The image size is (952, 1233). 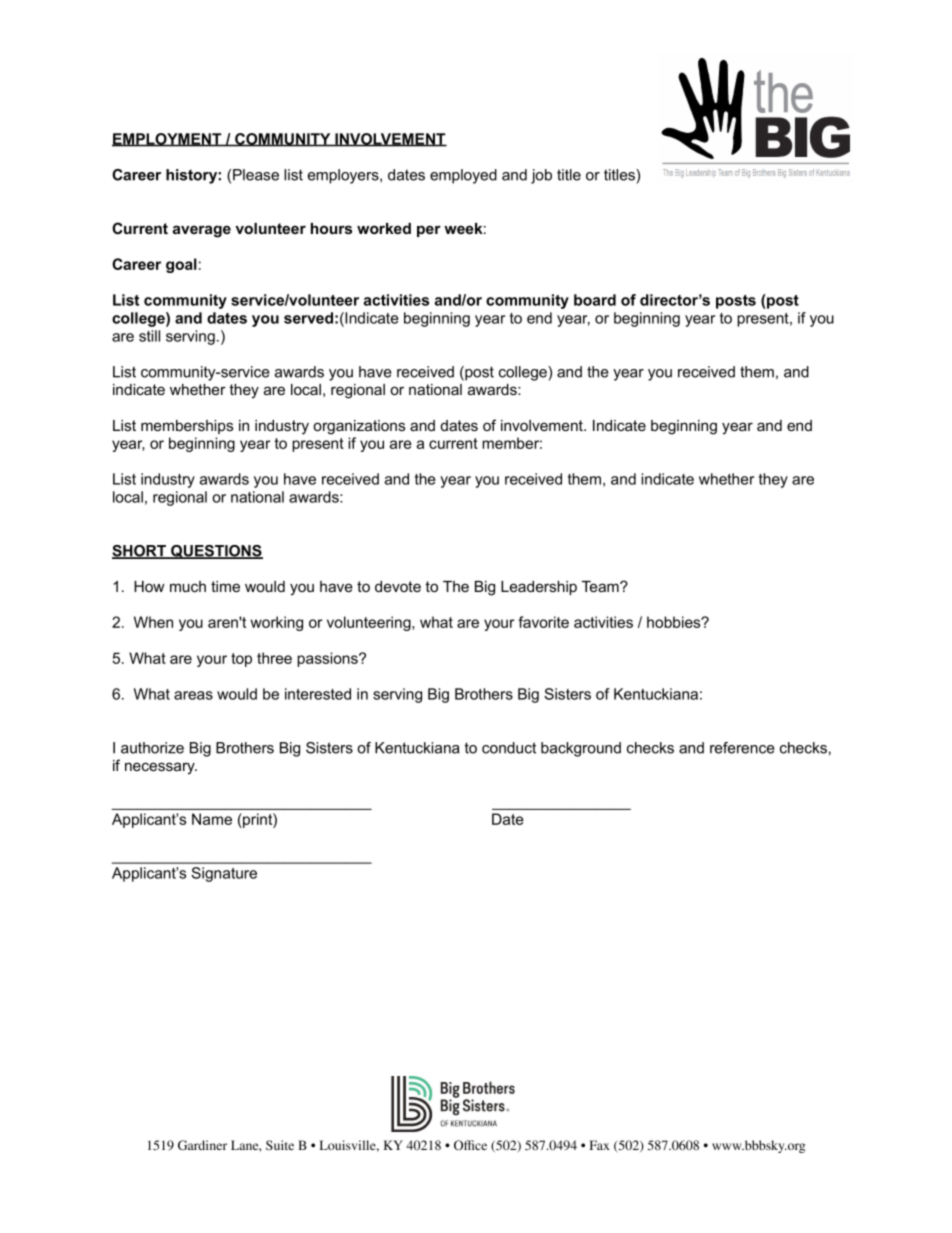 I want to click on conduct, so click(x=509, y=748).
